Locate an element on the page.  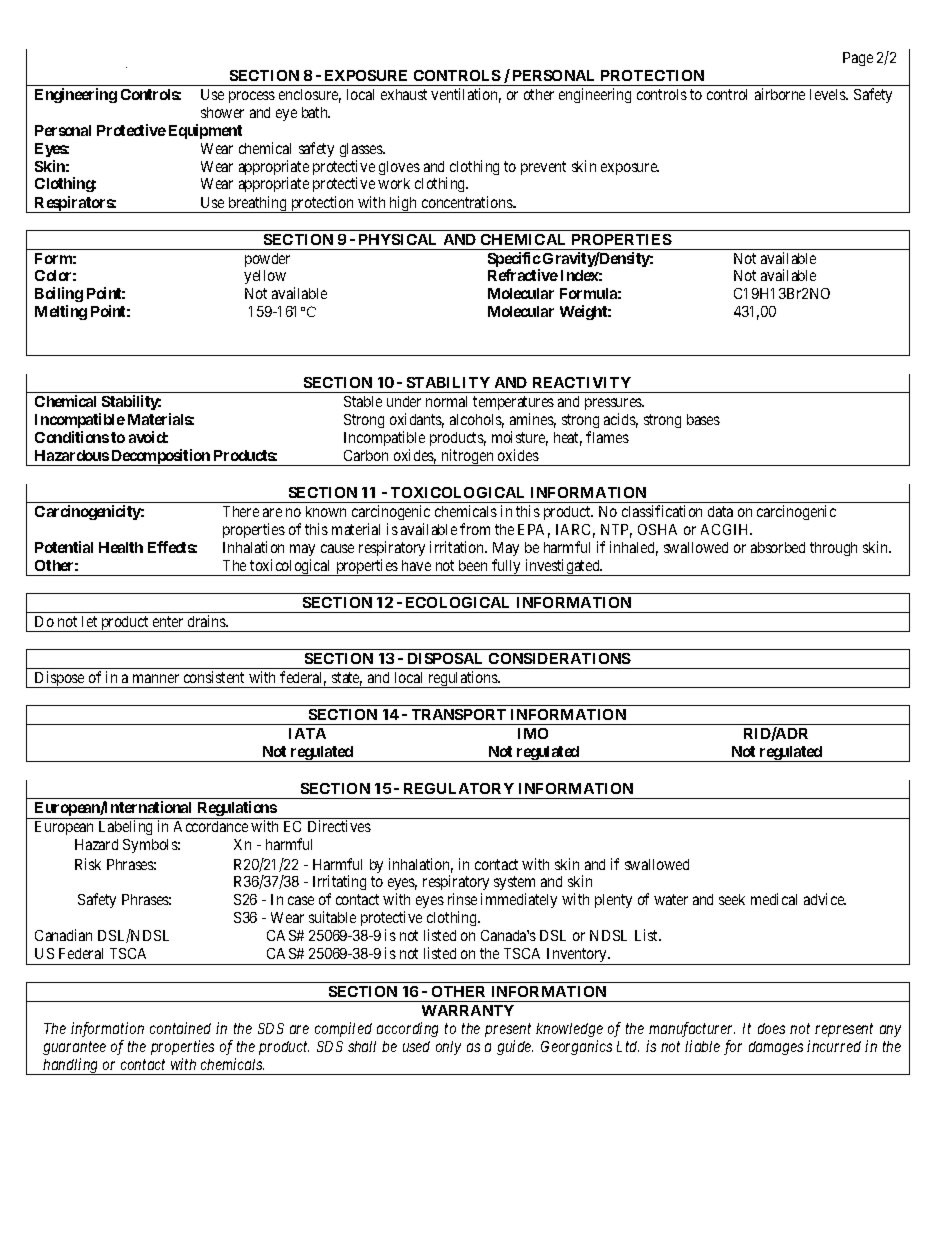
contained is located at coordinates (180, 1028).
